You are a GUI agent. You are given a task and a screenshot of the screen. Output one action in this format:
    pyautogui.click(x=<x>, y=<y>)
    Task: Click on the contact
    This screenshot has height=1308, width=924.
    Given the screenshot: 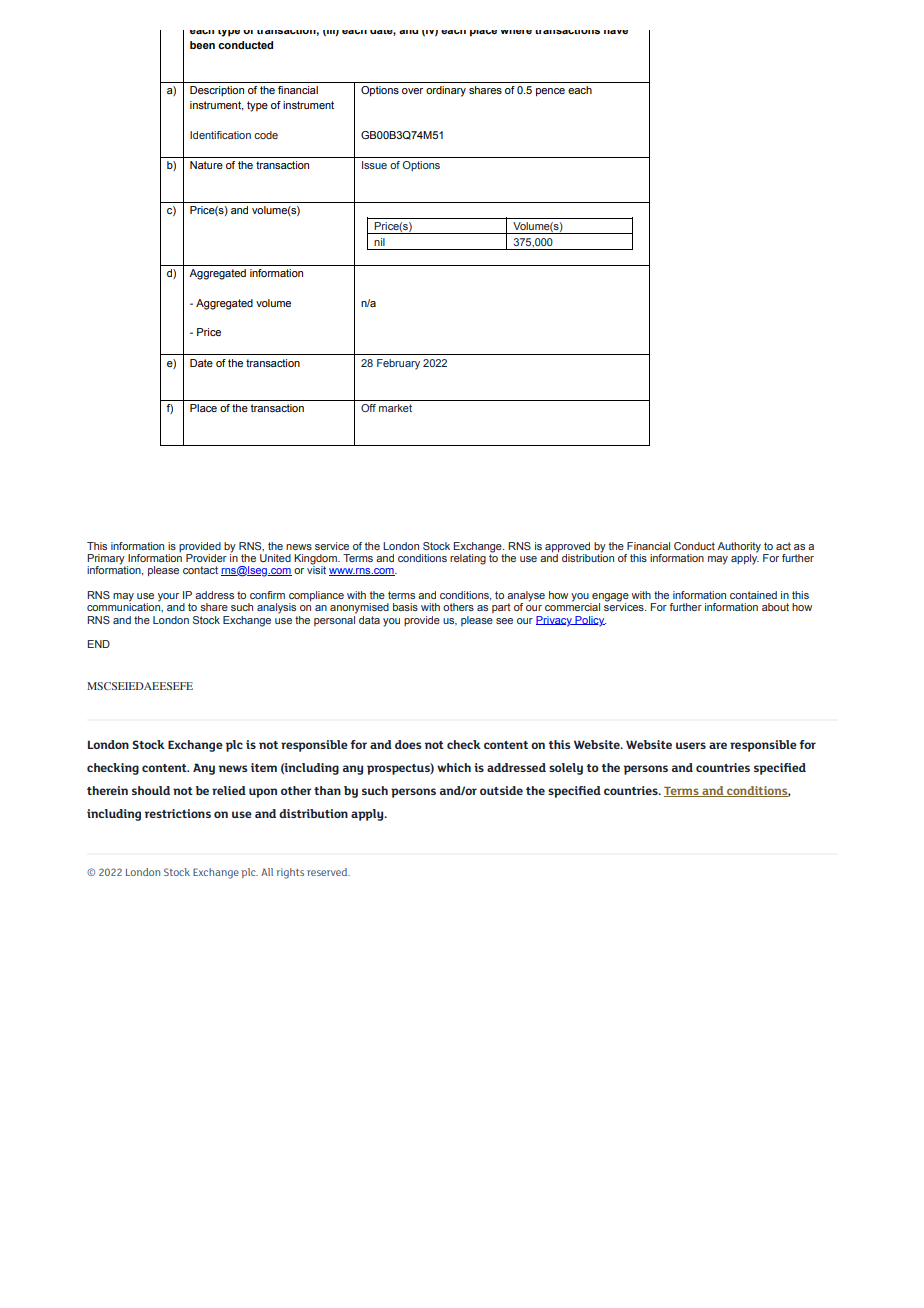 What is the action you would take?
    pyautogui.click(x=200, y=570)
